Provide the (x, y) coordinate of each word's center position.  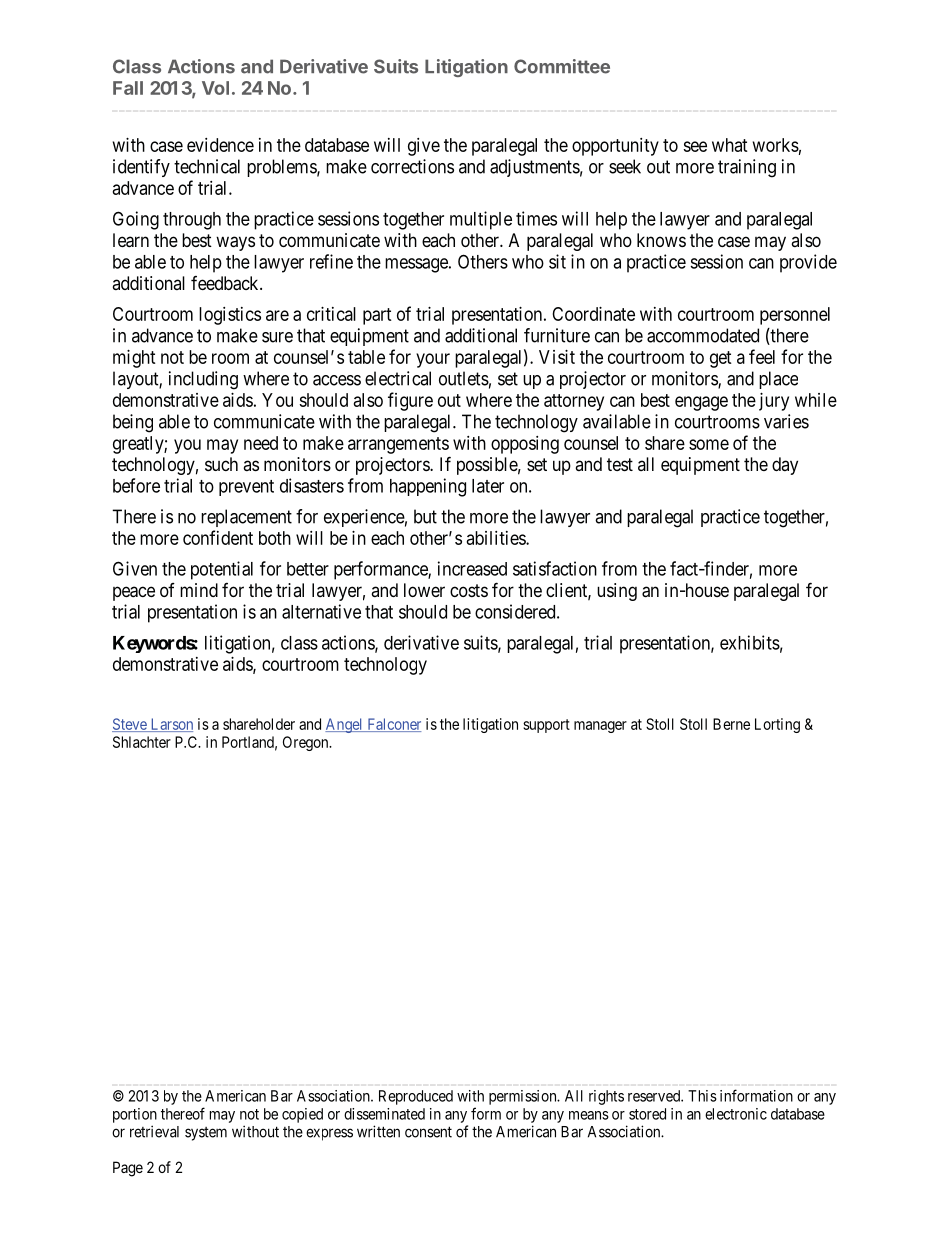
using (617, 592)
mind (199, 590)
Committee (562, 66)
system (206, 1134)
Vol (215, 88)
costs (469, 590)
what (730, 145)
